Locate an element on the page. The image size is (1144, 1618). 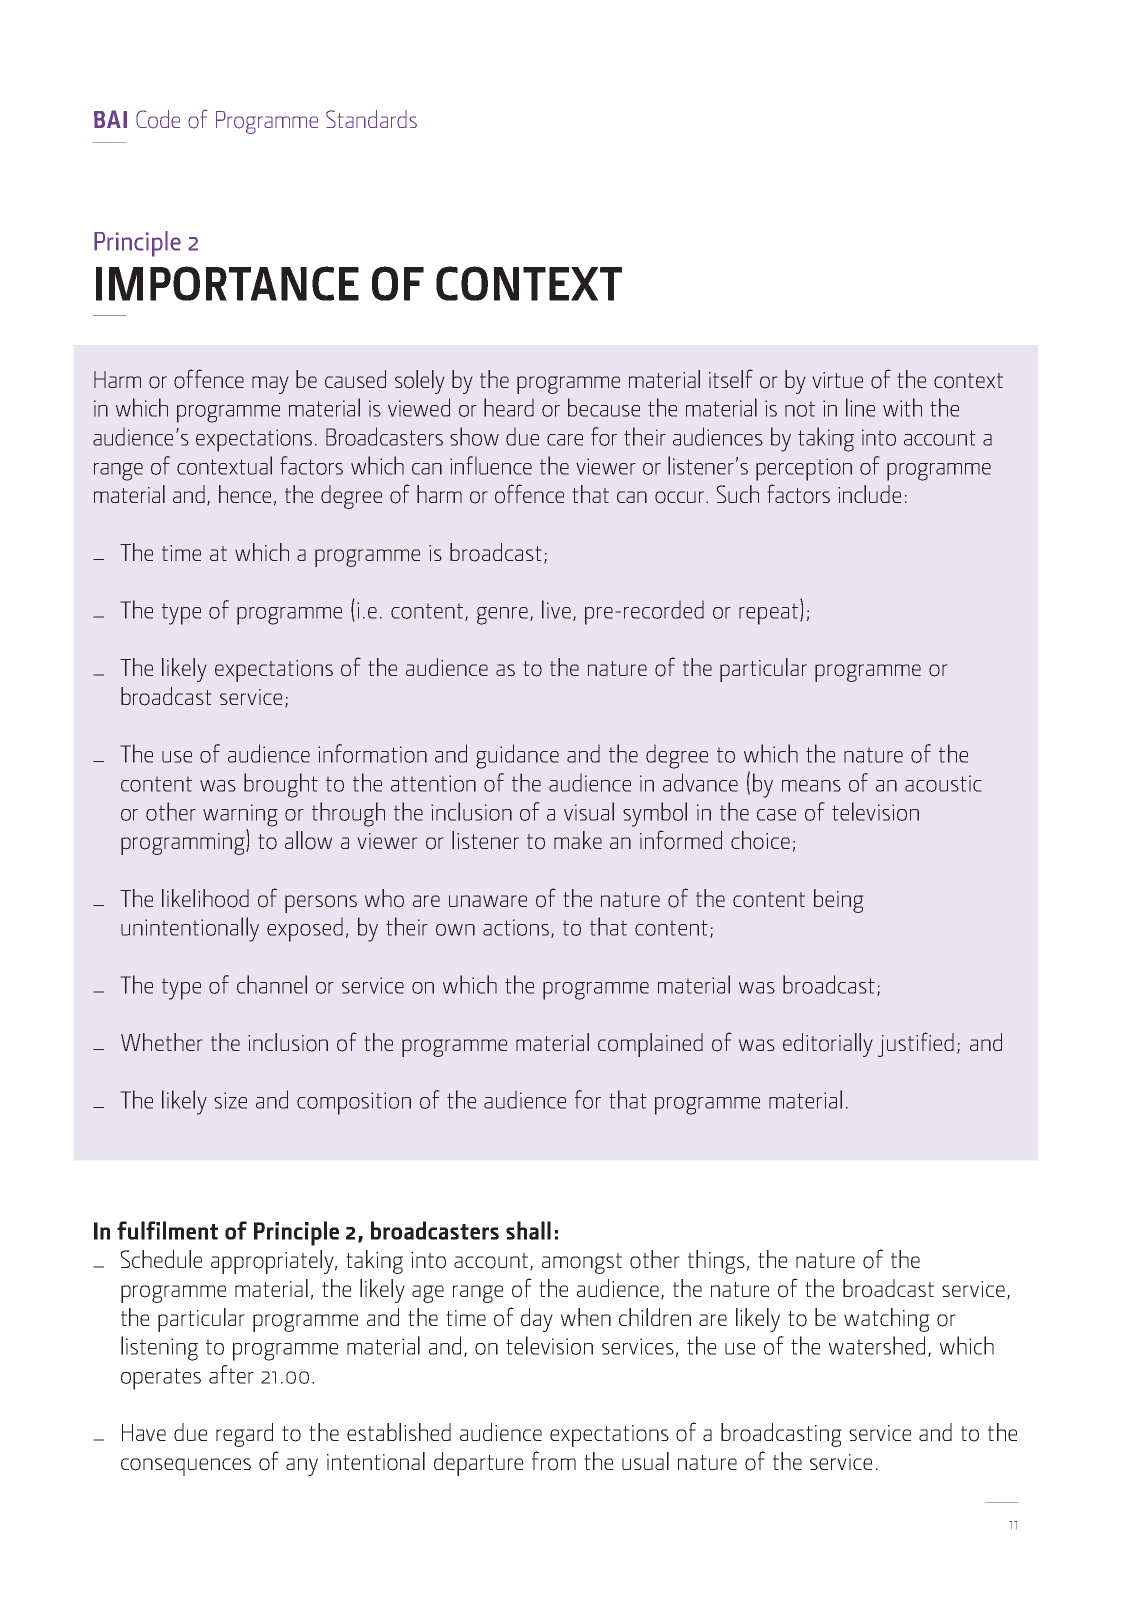
regard is located at coordinates (244, 1435).
